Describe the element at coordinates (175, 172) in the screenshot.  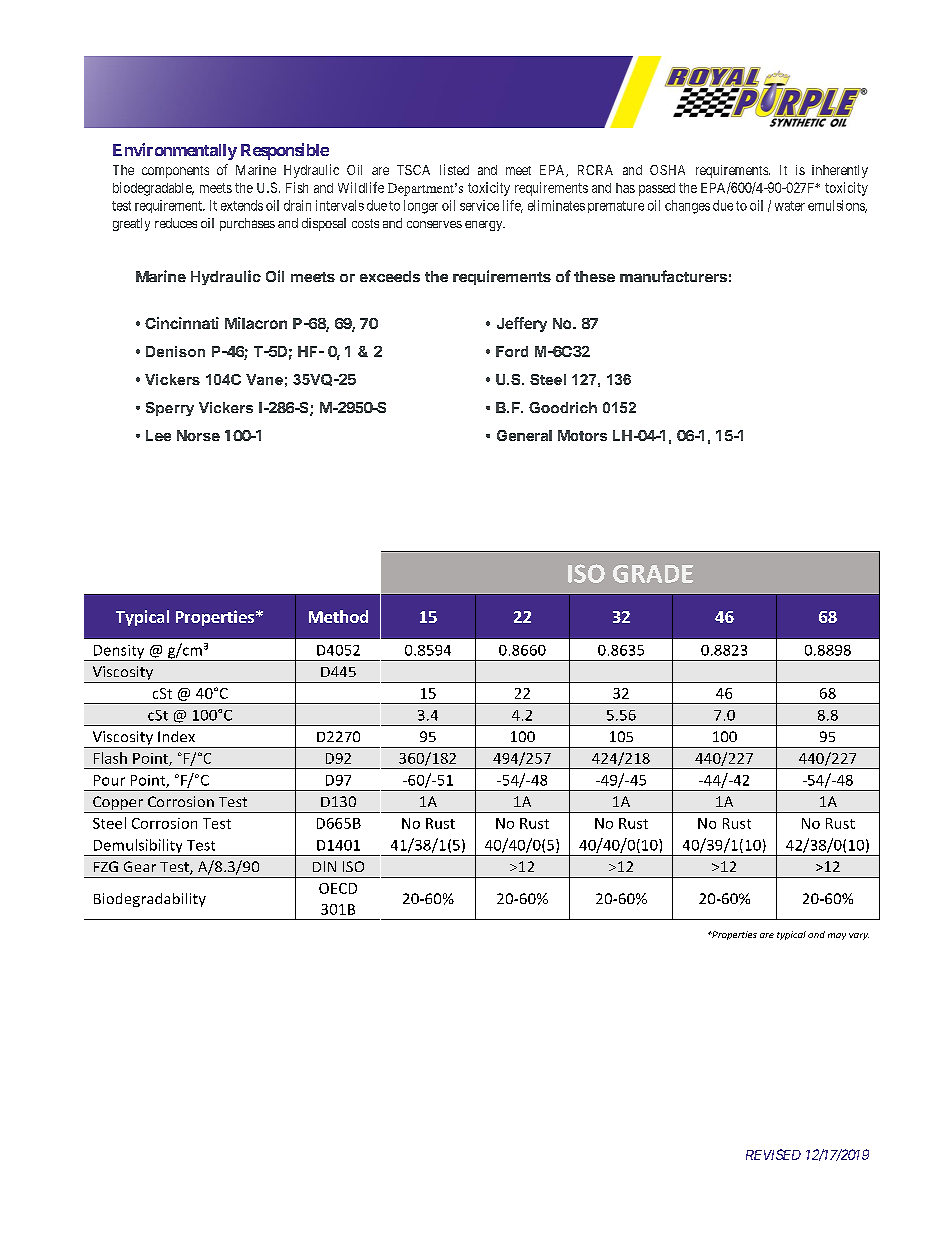
I see `components` at that location.
